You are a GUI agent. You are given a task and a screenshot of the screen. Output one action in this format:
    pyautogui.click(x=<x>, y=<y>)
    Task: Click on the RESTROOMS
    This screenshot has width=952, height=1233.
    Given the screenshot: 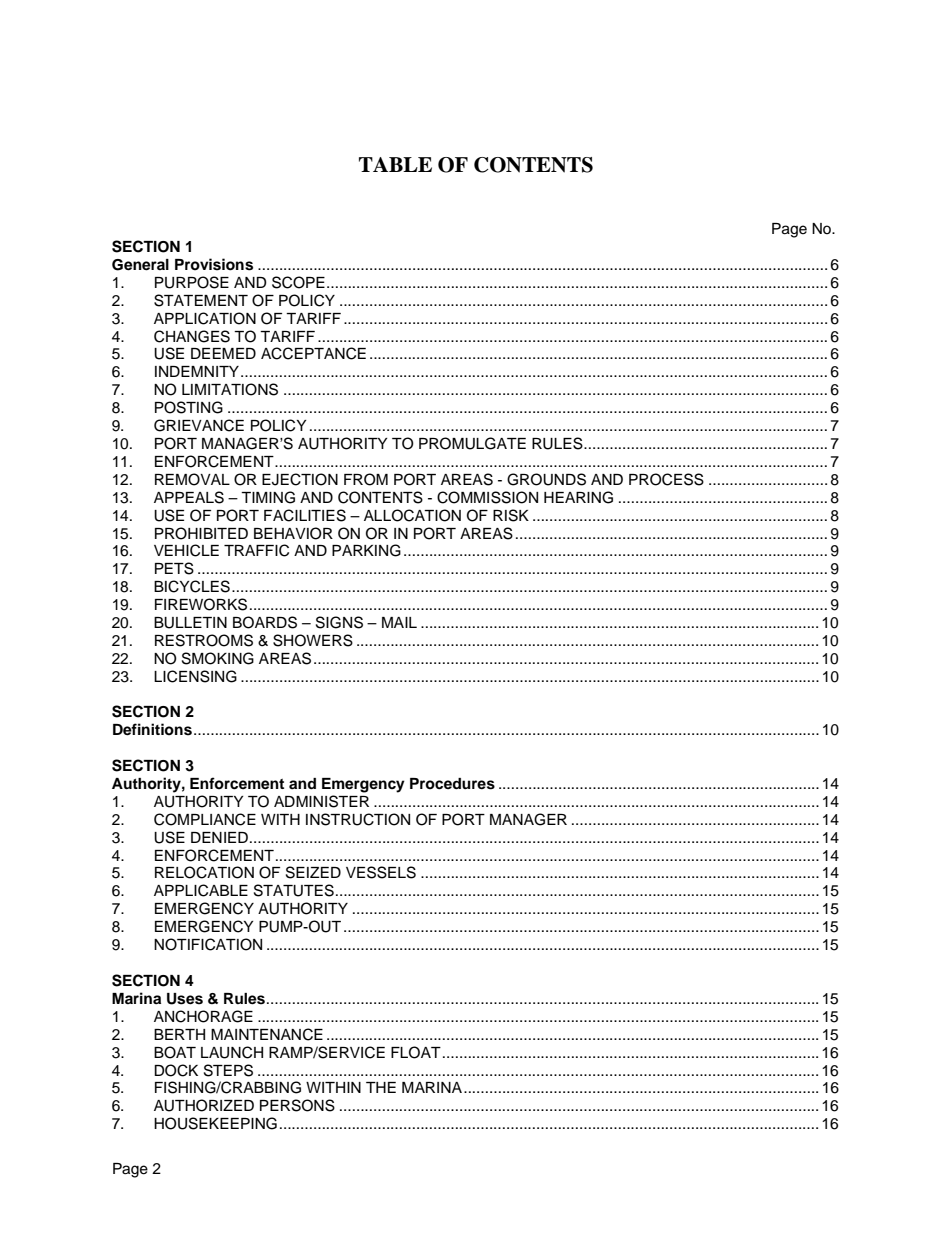 What is the action you would take?
    pyautogui.click(x=204, y=640)
